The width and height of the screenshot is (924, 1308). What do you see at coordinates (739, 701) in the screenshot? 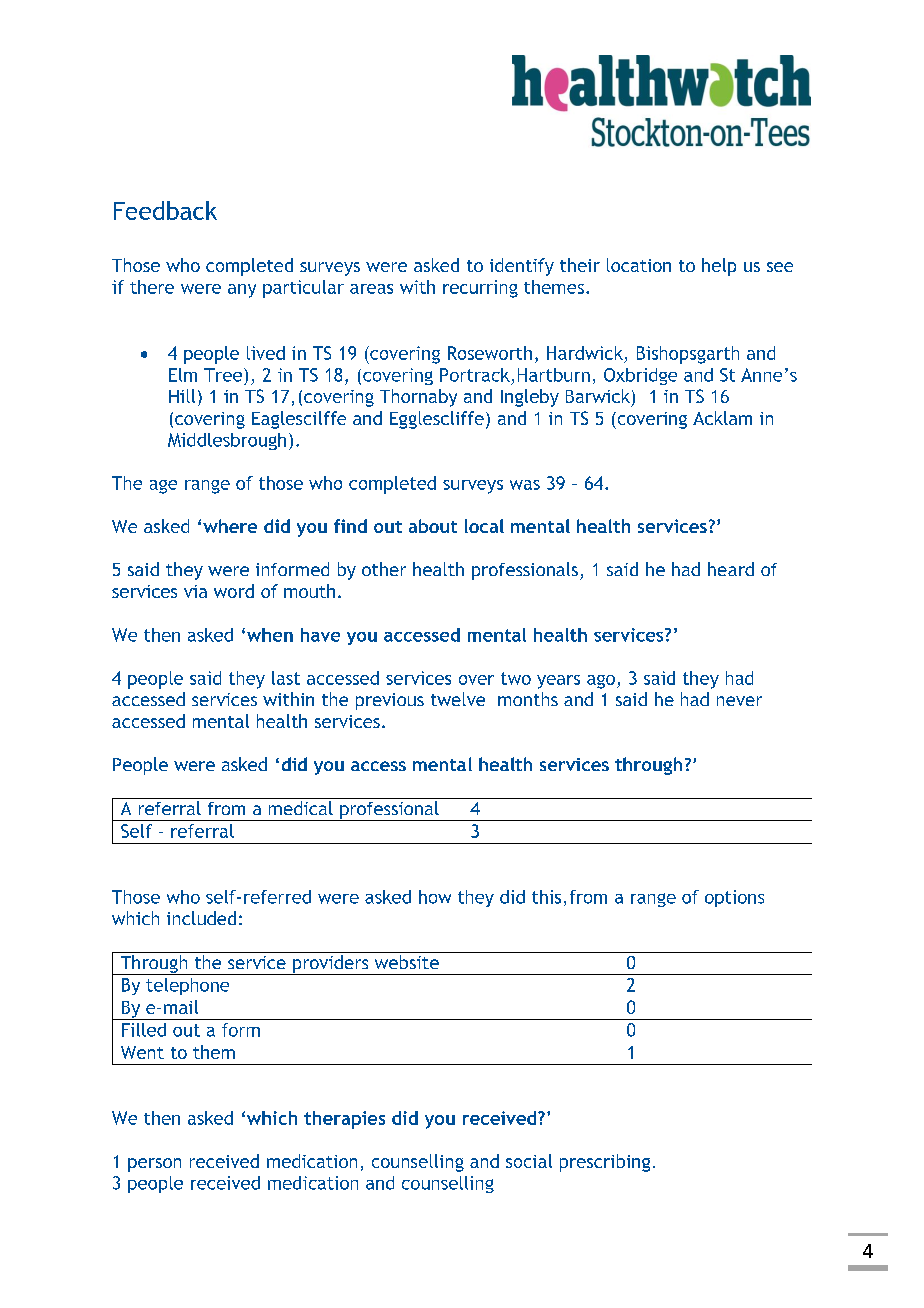
I see `never` at bounding box center [739, 701].
